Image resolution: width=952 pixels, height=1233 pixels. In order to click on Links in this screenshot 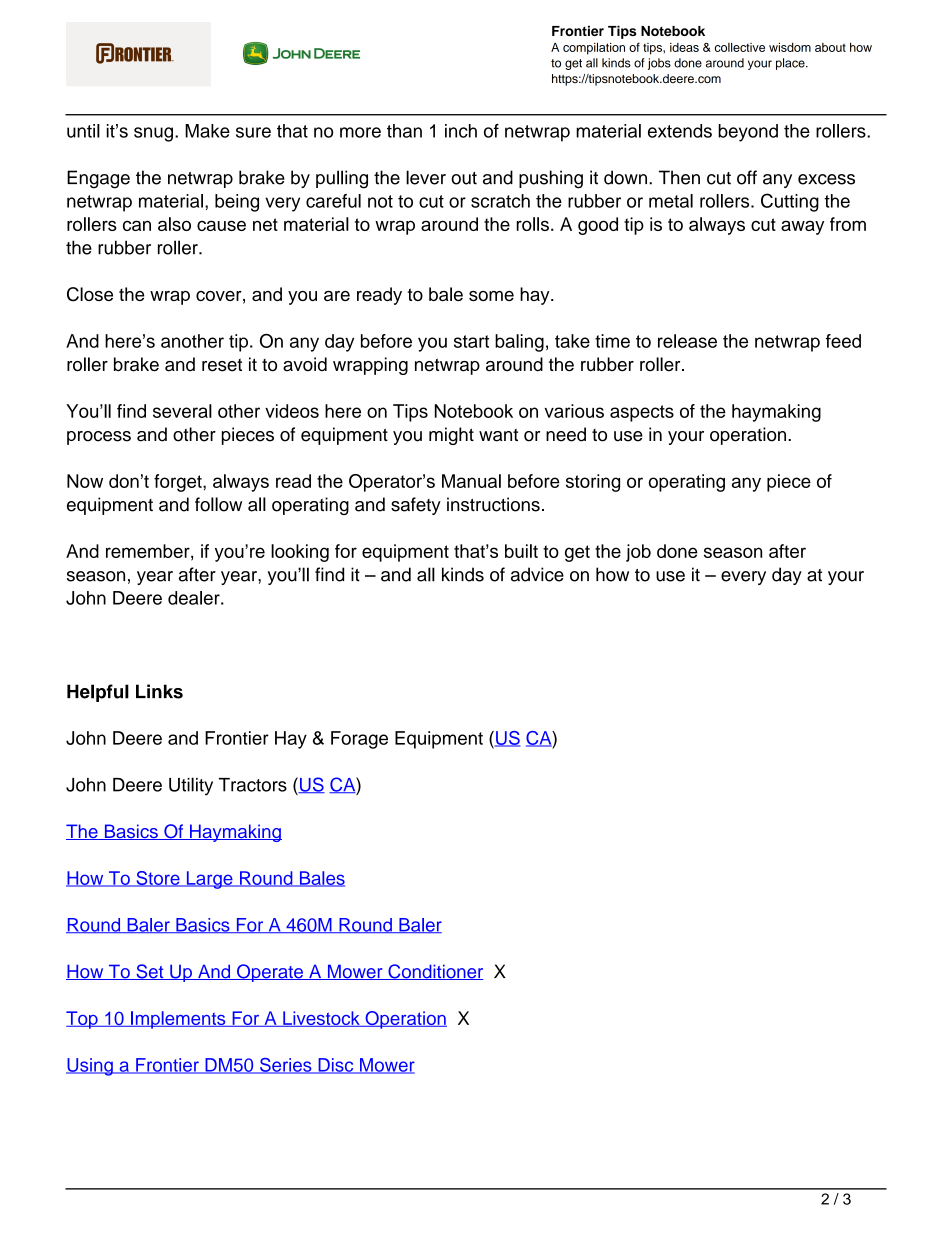, I will do `click(159, 691)`.
